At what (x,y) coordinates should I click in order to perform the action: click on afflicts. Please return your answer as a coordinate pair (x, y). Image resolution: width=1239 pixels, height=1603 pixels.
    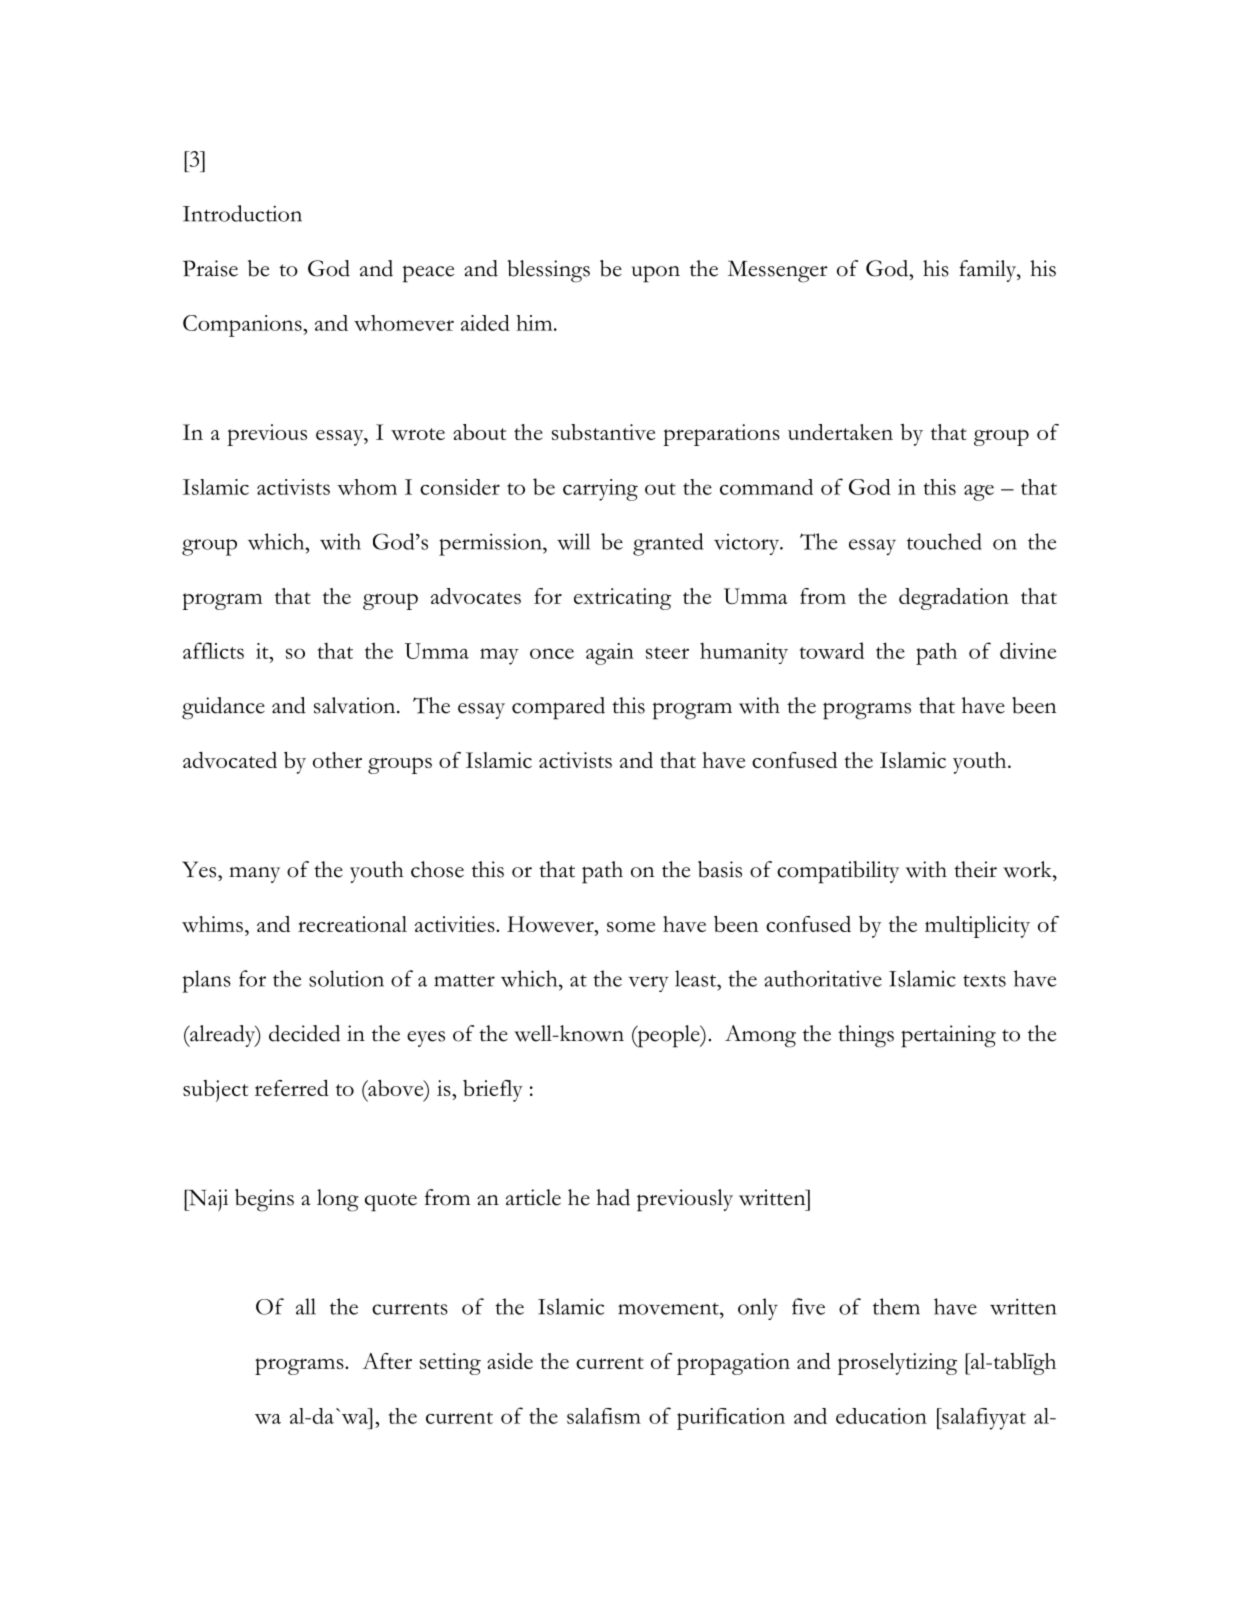
    Looking at the image, I should click on (213, 650).
